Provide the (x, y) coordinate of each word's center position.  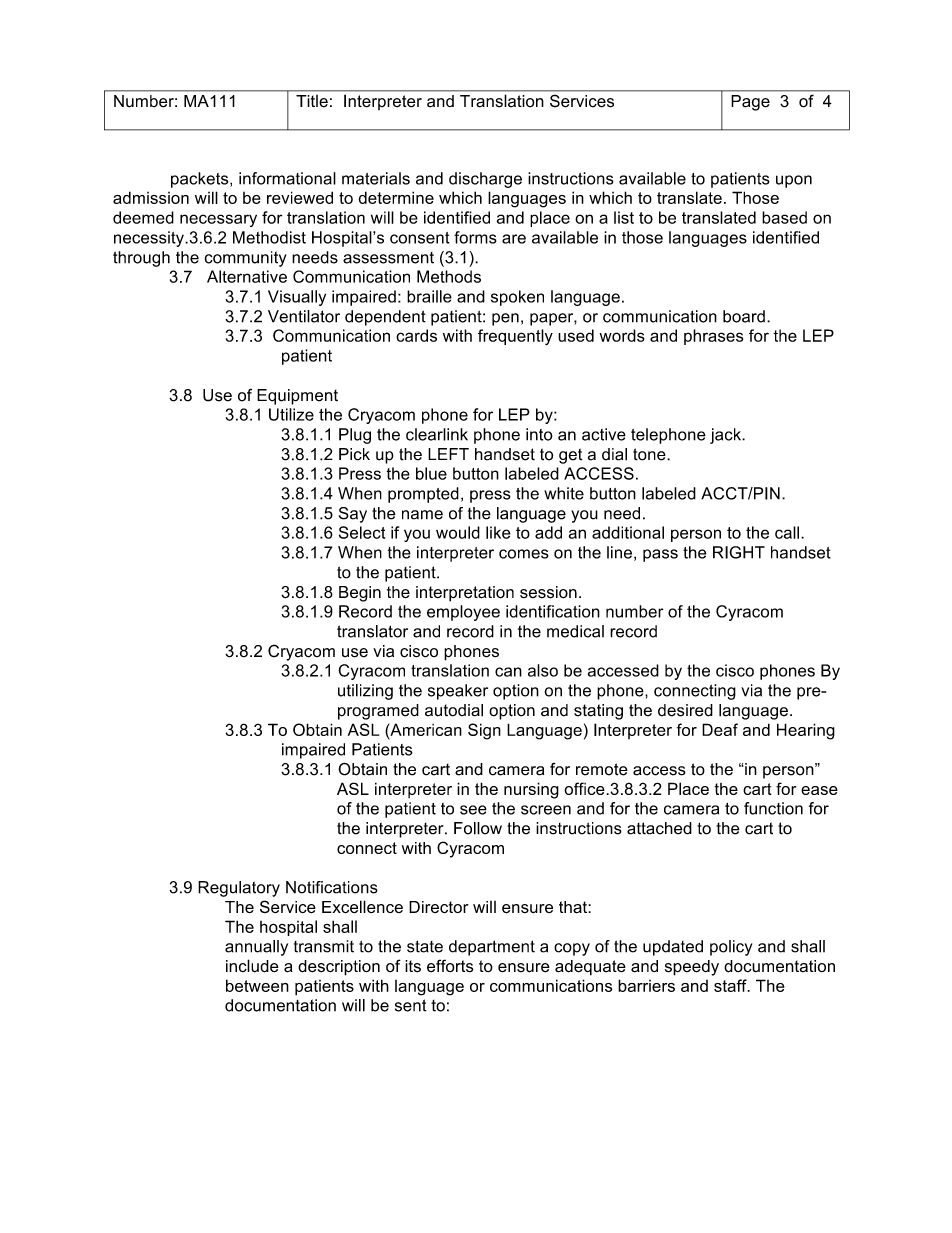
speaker (458, 692)
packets (201, 180)
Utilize (291, 414)
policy (731, 948)
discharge (485, 180)
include (252, 966)
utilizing (365, 692)
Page (750, 103)
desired (685, 710)
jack (727, 436)
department (492, 948)
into (539, 434)
